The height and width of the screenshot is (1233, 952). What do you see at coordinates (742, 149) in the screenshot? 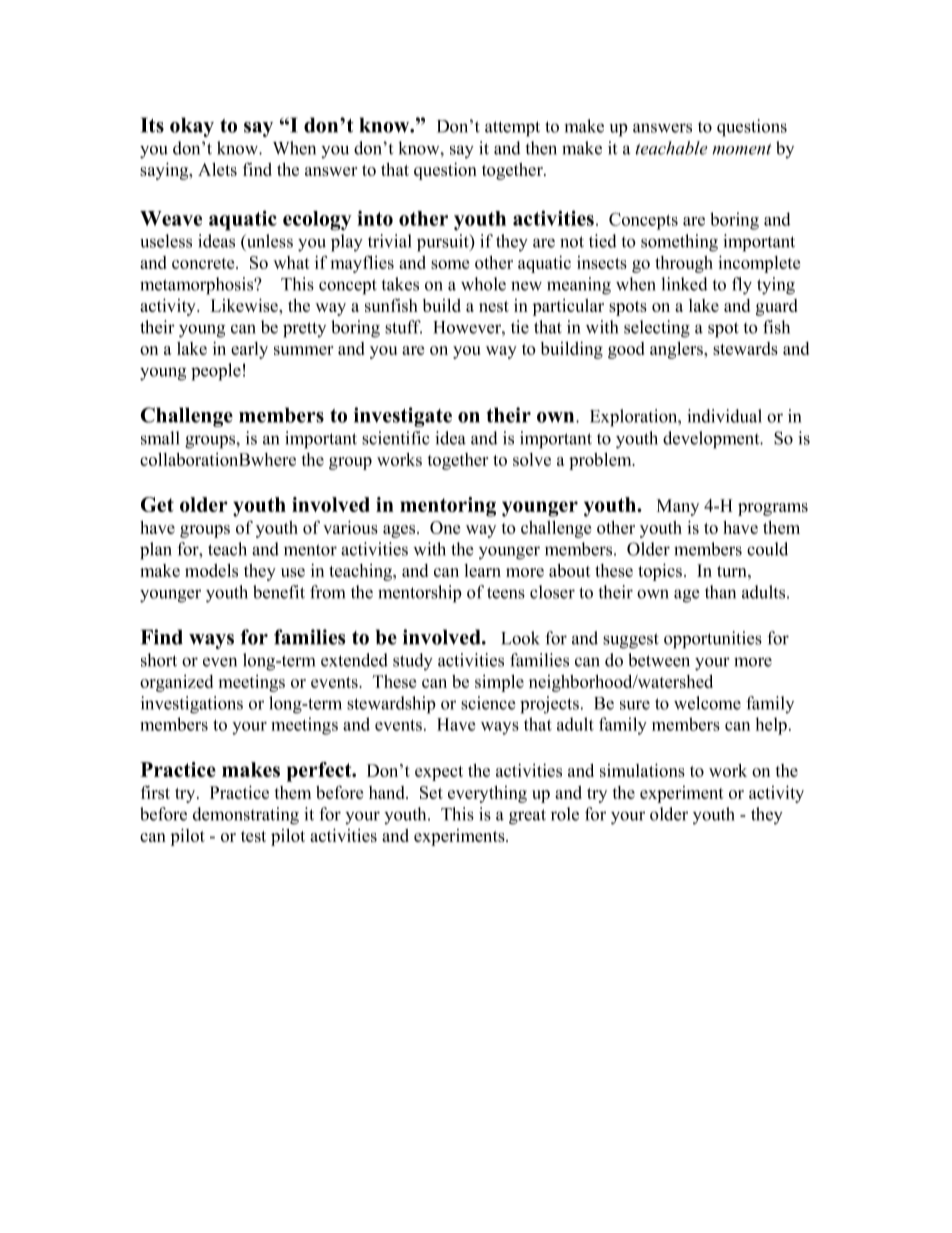
I see `moment` at bounding box center [742, 149].
